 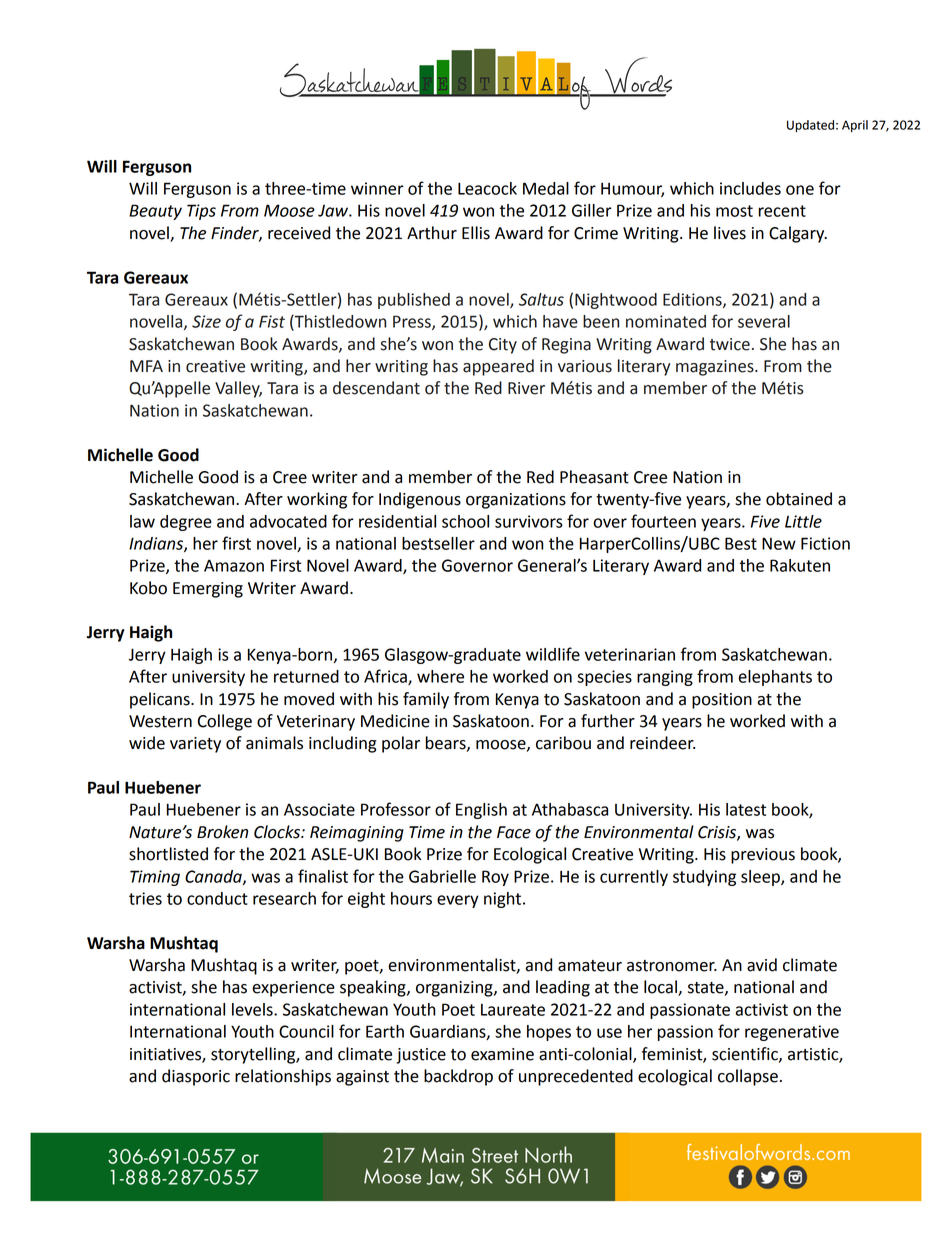 What do you see at coordinates (716, 368) in the image?
I see `magazines` at bounding box center [716, 368].
